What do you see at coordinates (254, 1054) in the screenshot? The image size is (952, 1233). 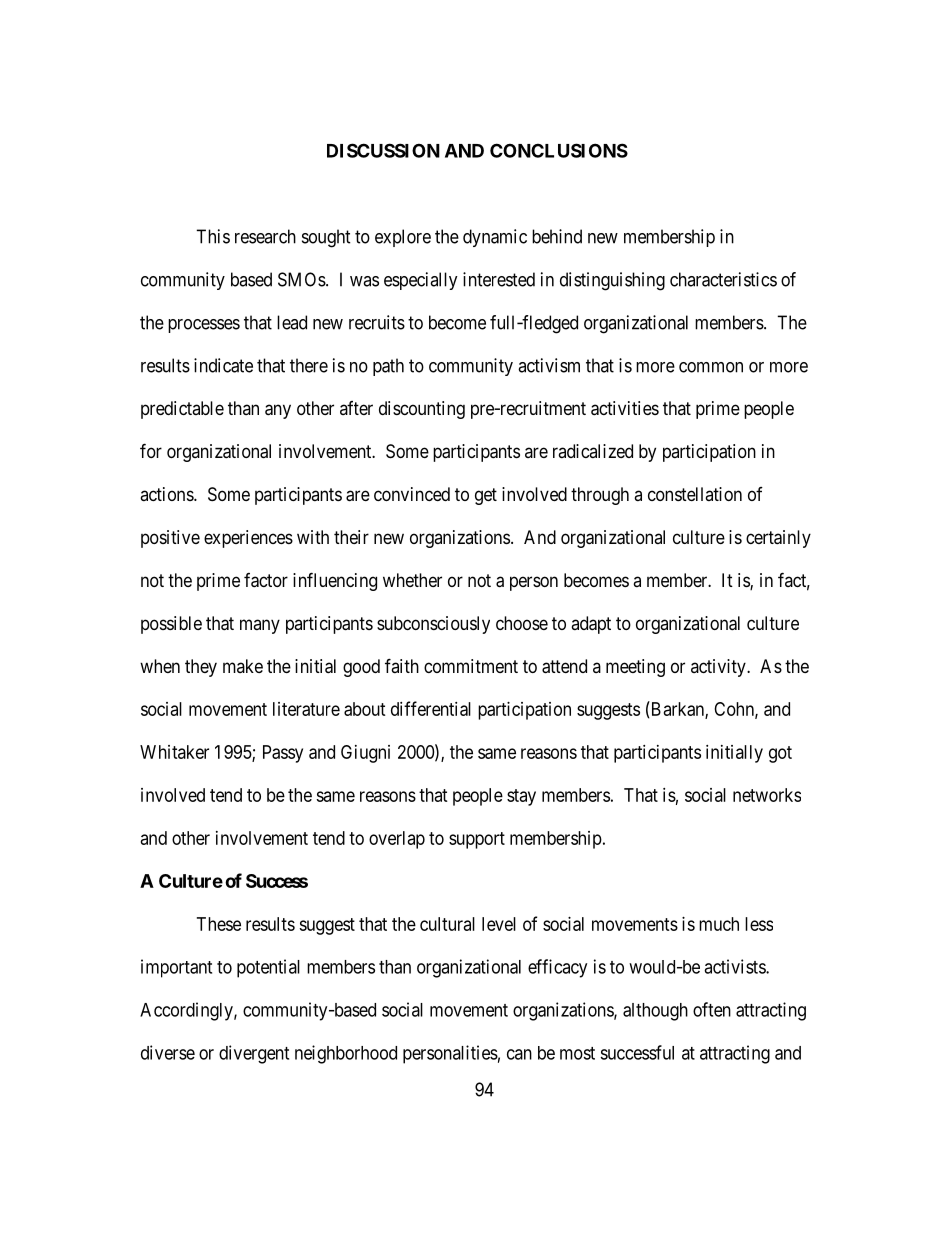 I see `divergent` at bounding box center [254, 1054].
